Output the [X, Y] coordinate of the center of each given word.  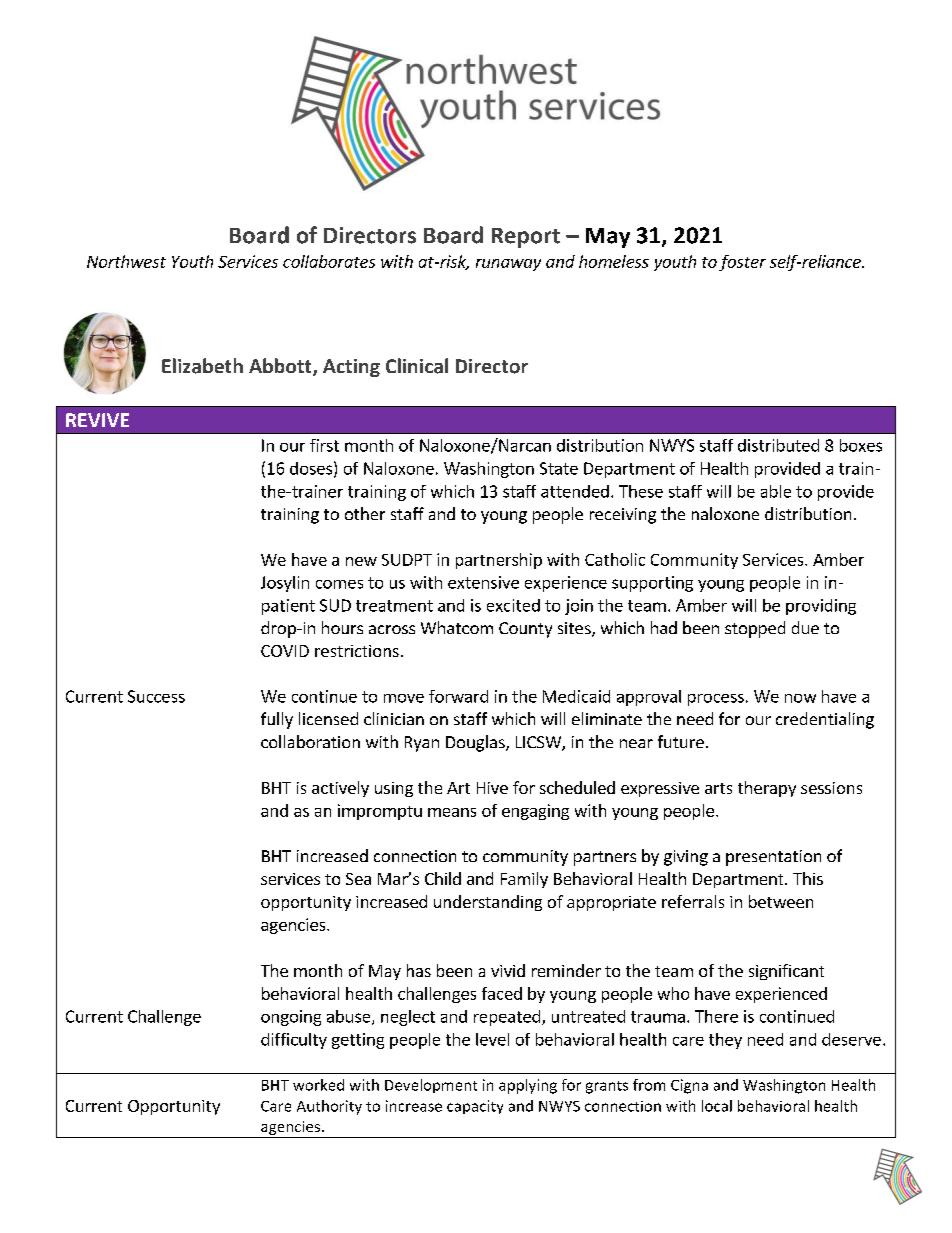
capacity [475, 1107]
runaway [508, 265]
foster [742, 263]
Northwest [126, 261]
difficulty [294, 1041]
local [717, 1106]
